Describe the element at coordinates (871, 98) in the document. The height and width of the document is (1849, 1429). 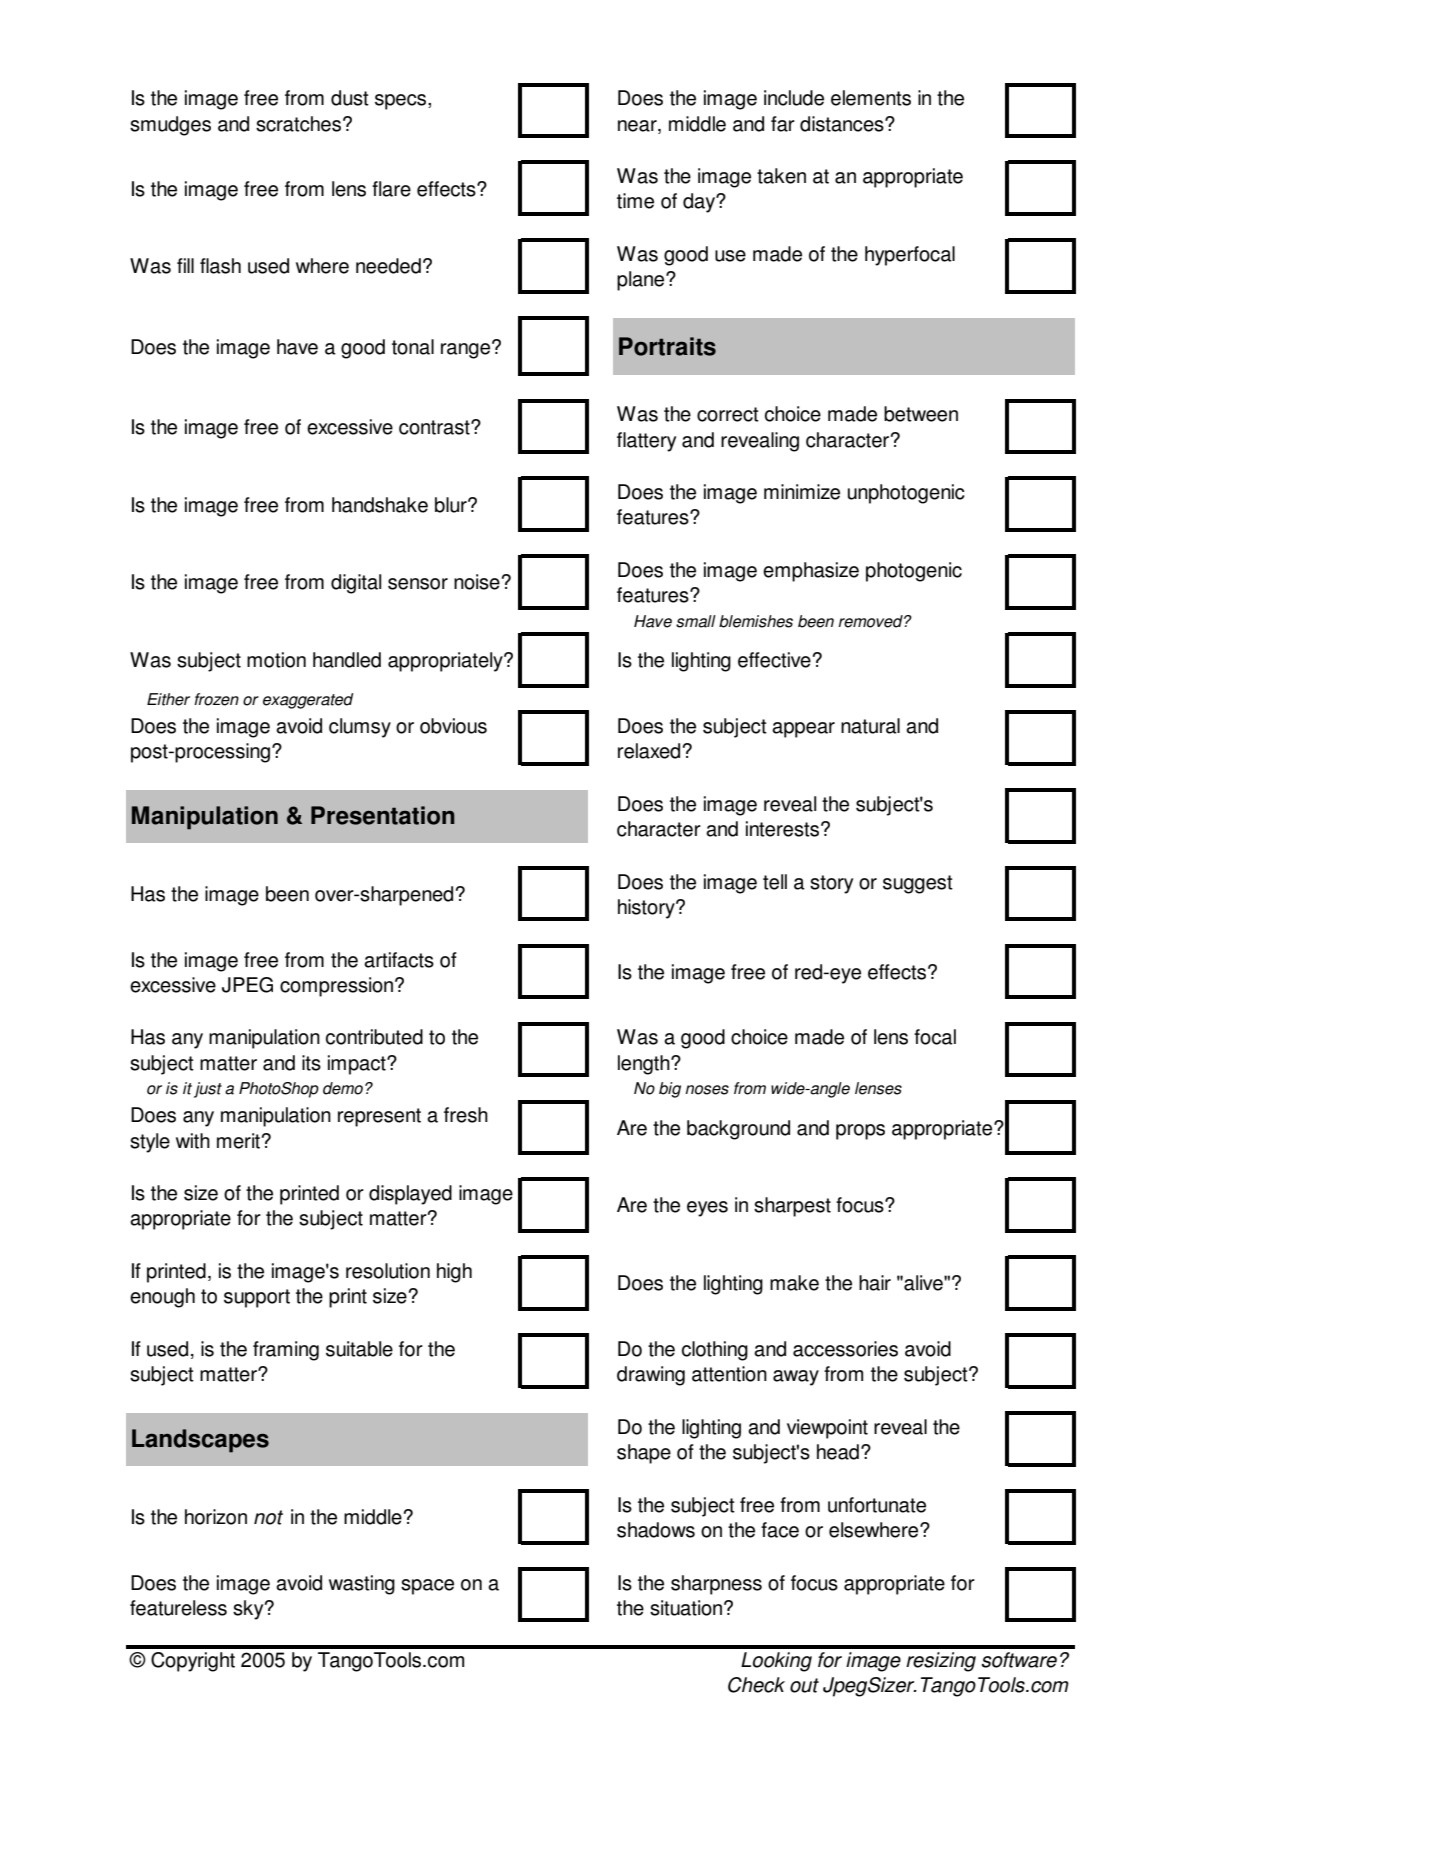
I see `elements` at that location.
